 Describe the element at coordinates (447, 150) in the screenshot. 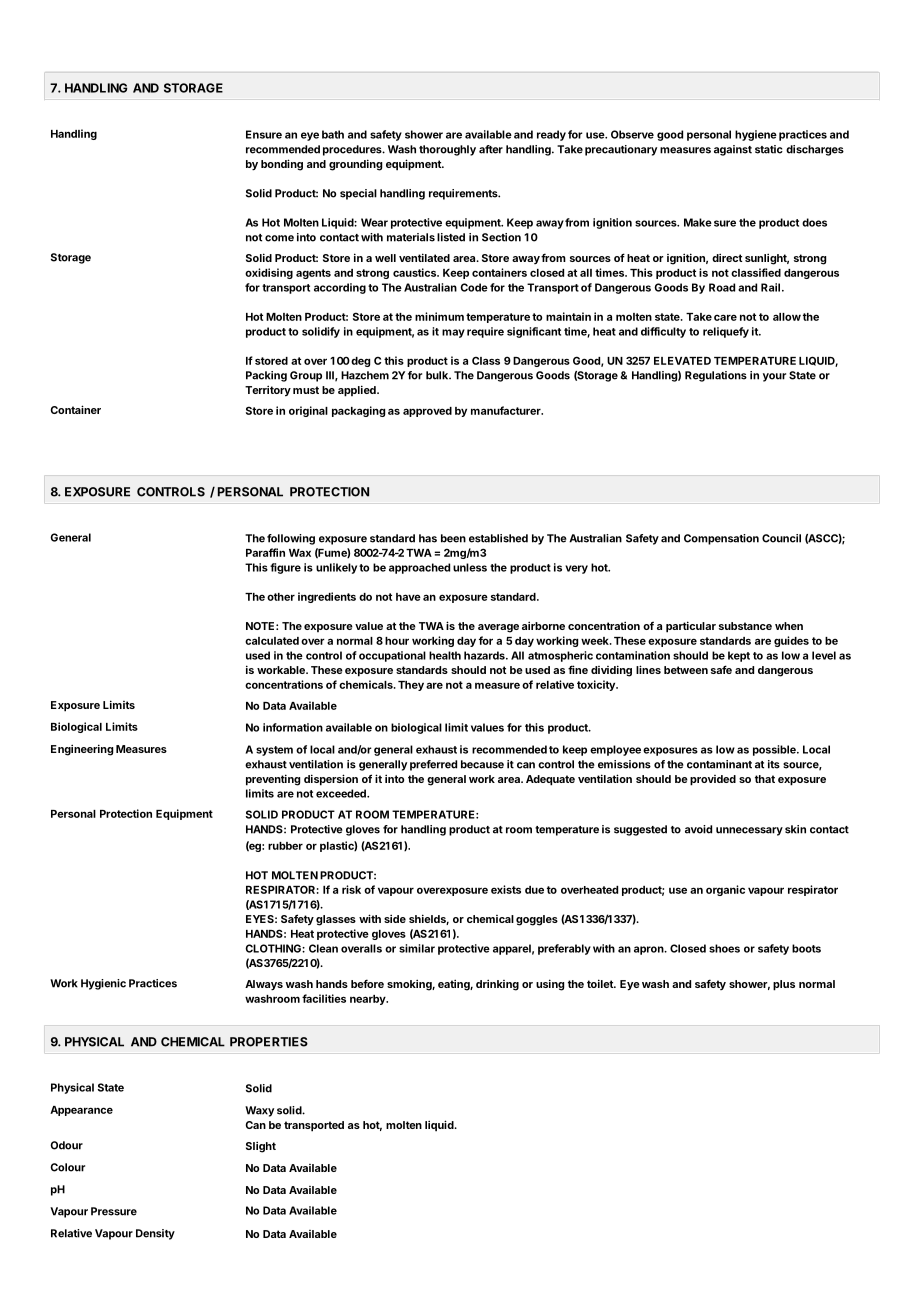

I see `thoroughly` at that location.
